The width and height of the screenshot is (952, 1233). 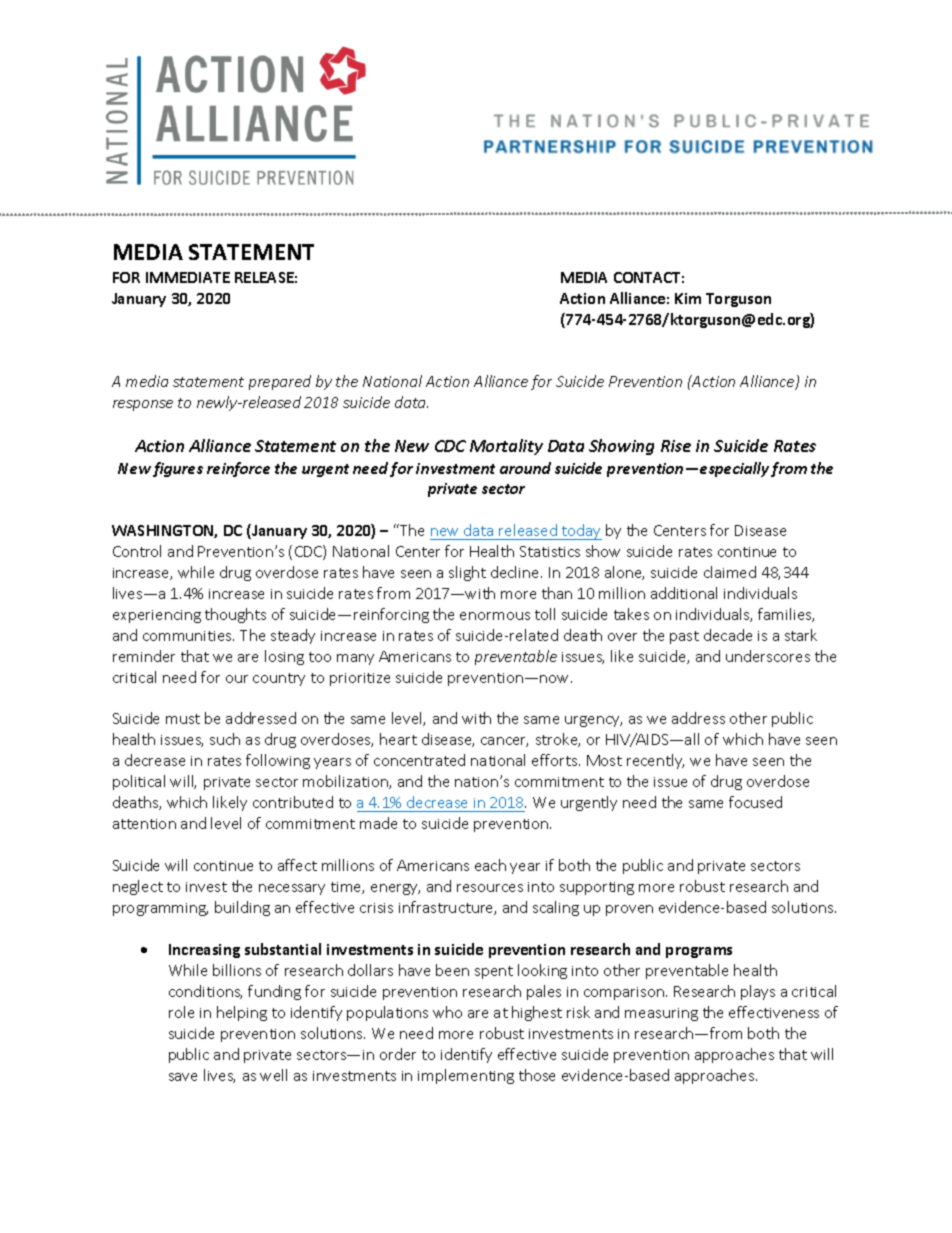 What do you see at coordinates (238, 469) in the screenshot?
I see `reinforce` at bounding box center [238, 469].
